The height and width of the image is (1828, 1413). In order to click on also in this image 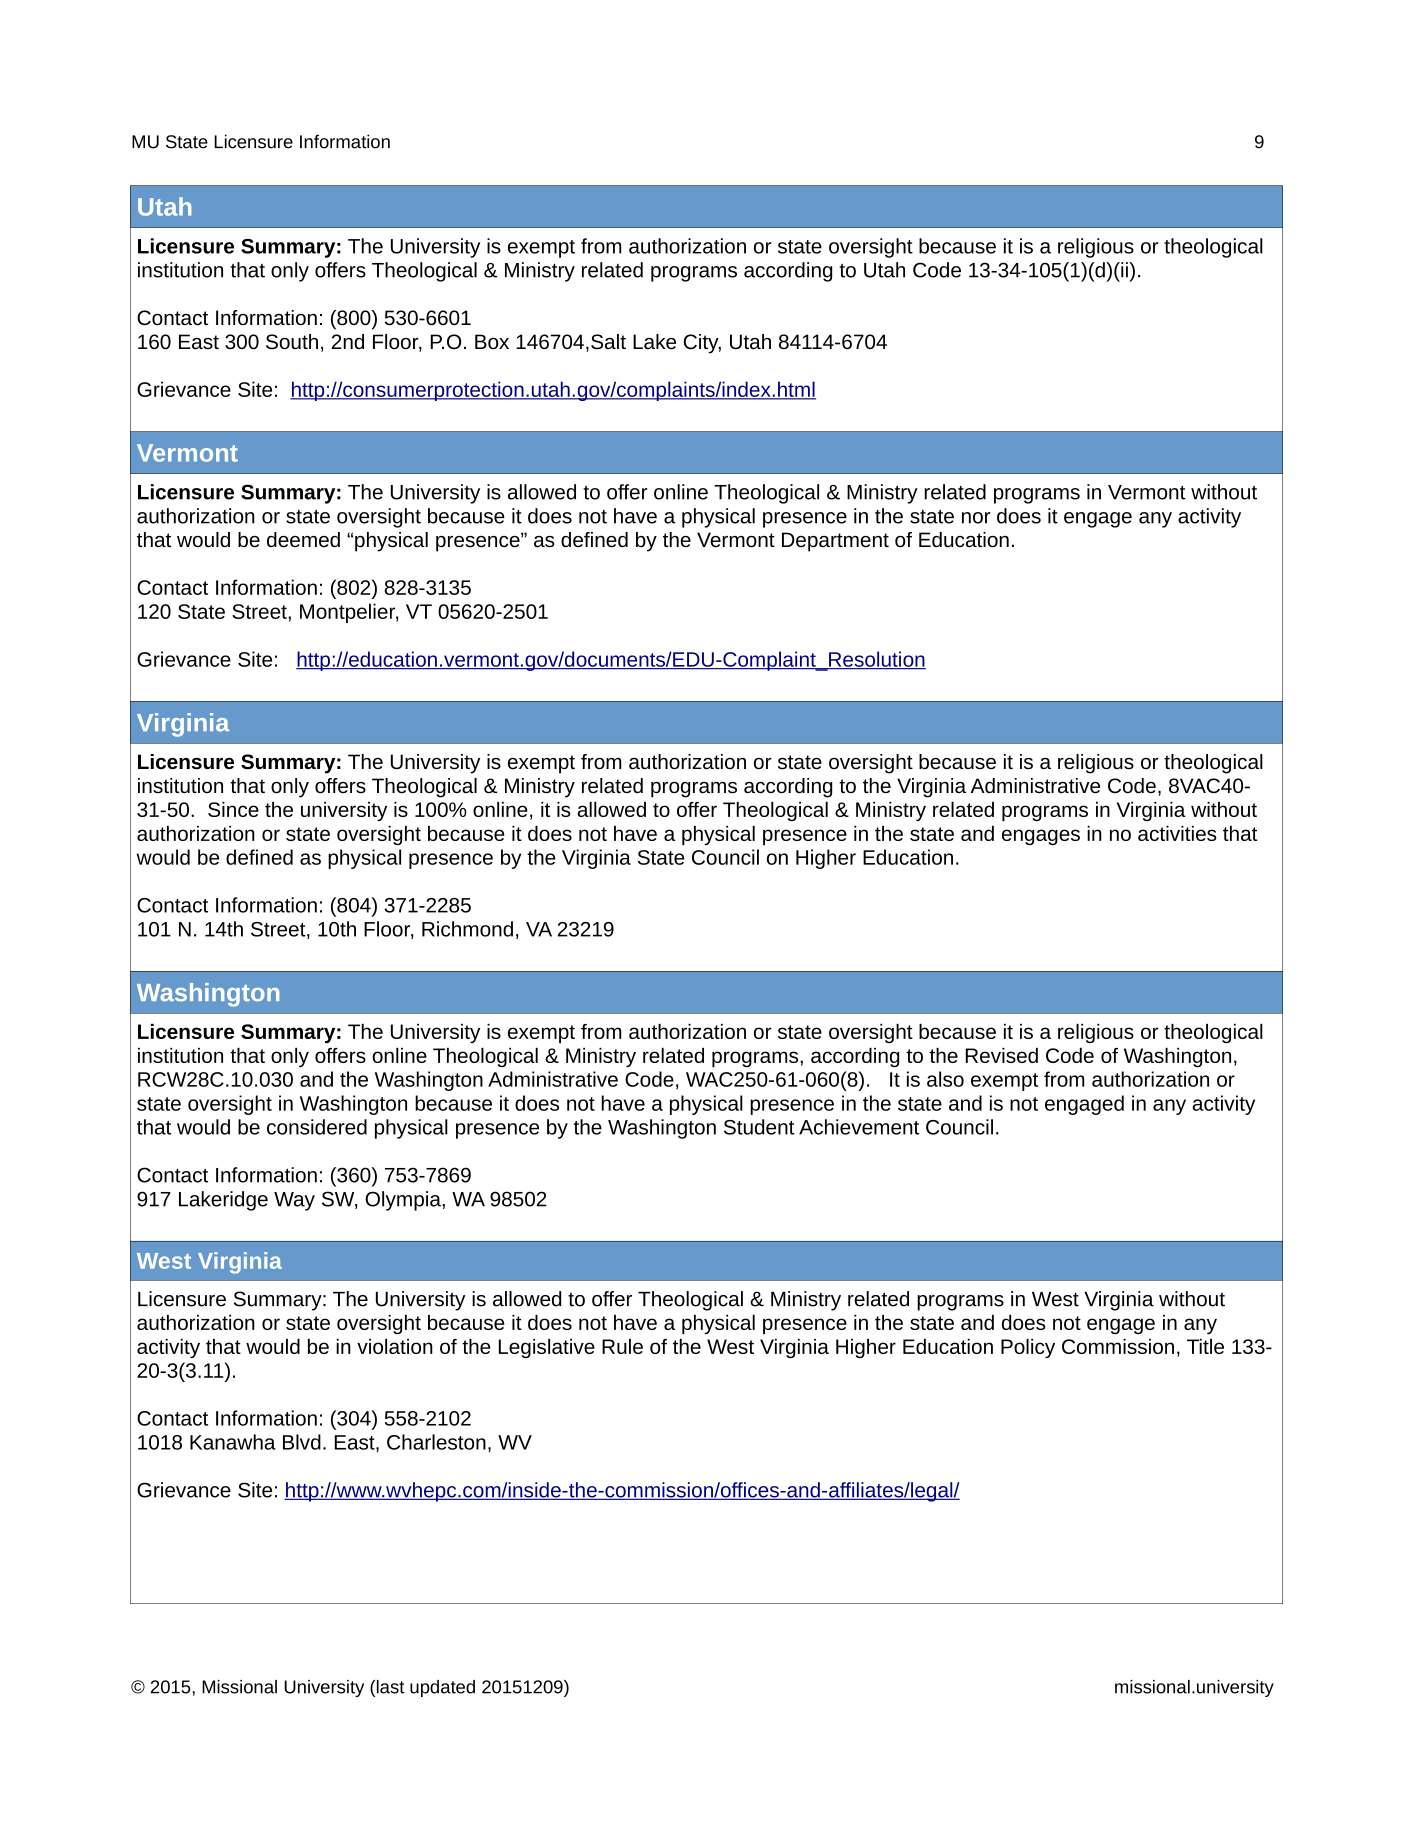, I will do `click(945, 1079)`.
